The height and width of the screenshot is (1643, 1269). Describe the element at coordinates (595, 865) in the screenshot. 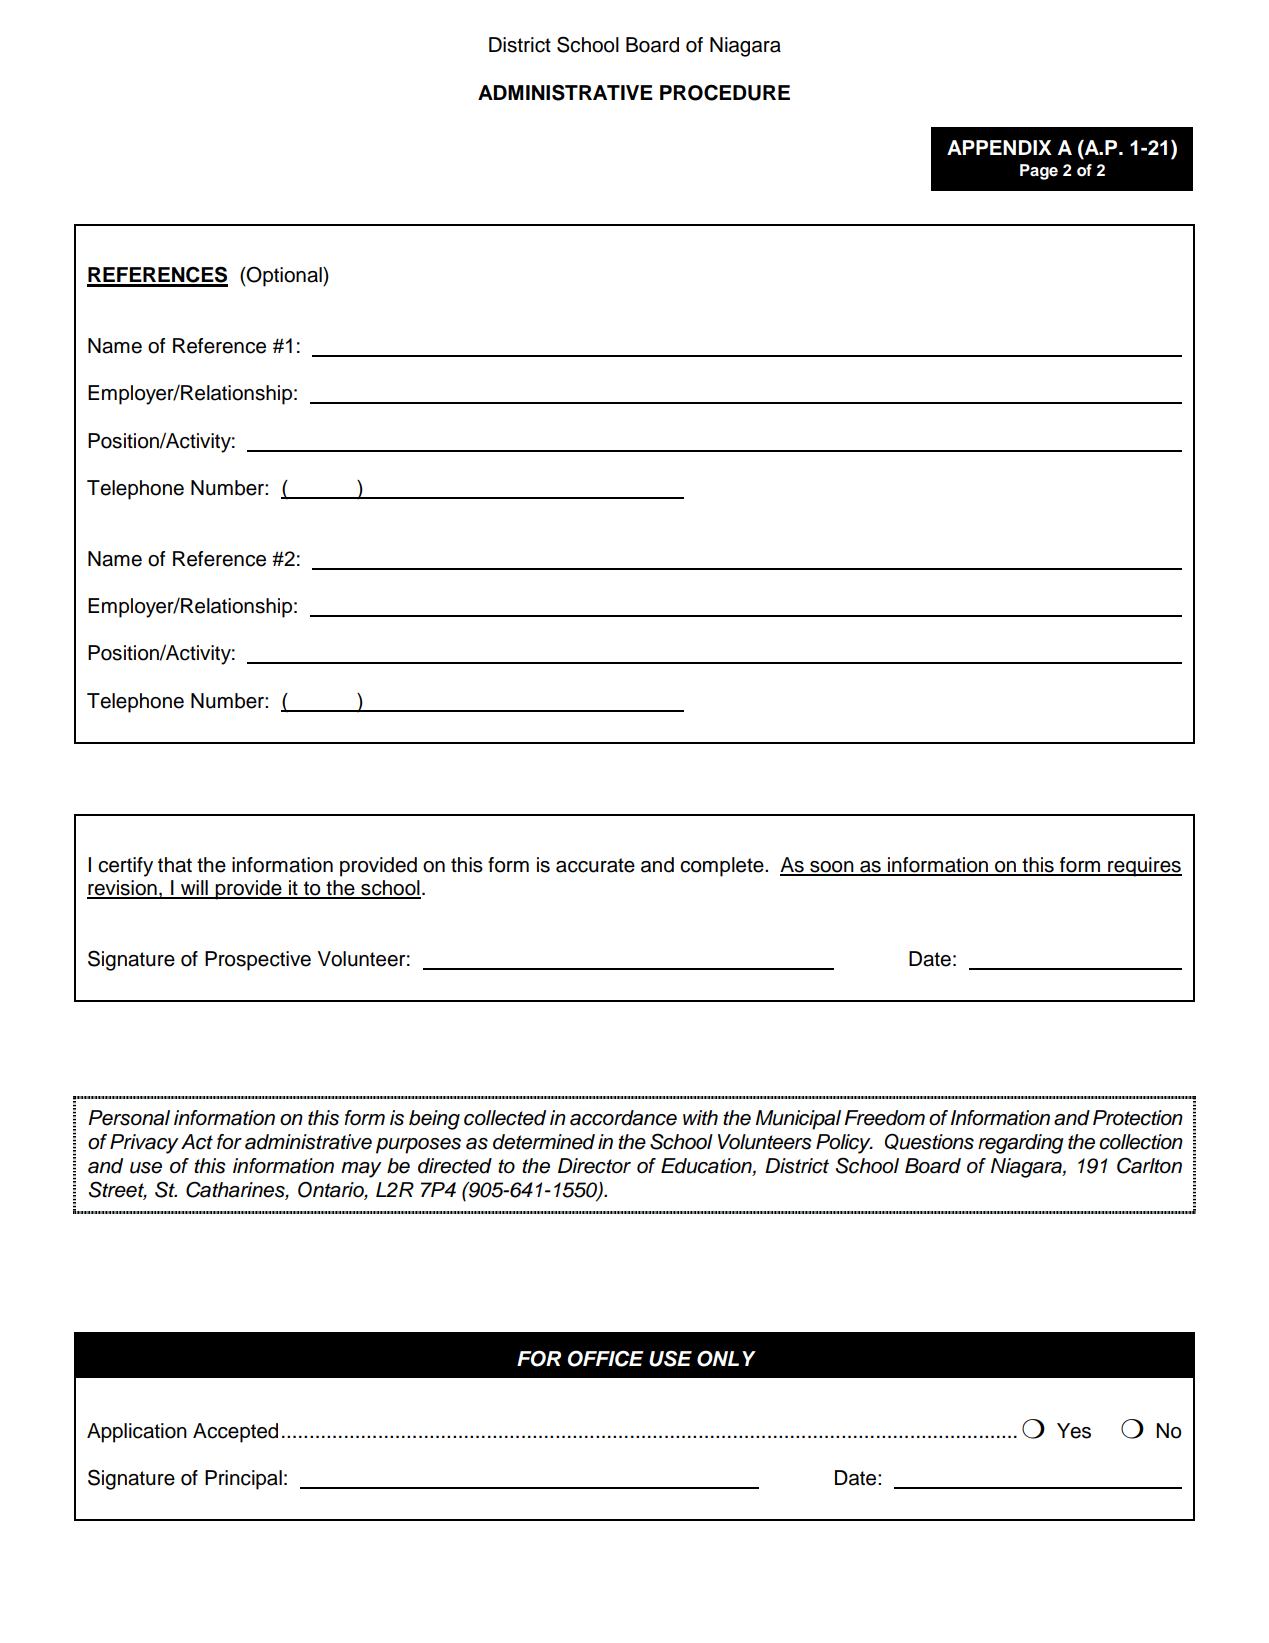

I see `accurate` at that location.
